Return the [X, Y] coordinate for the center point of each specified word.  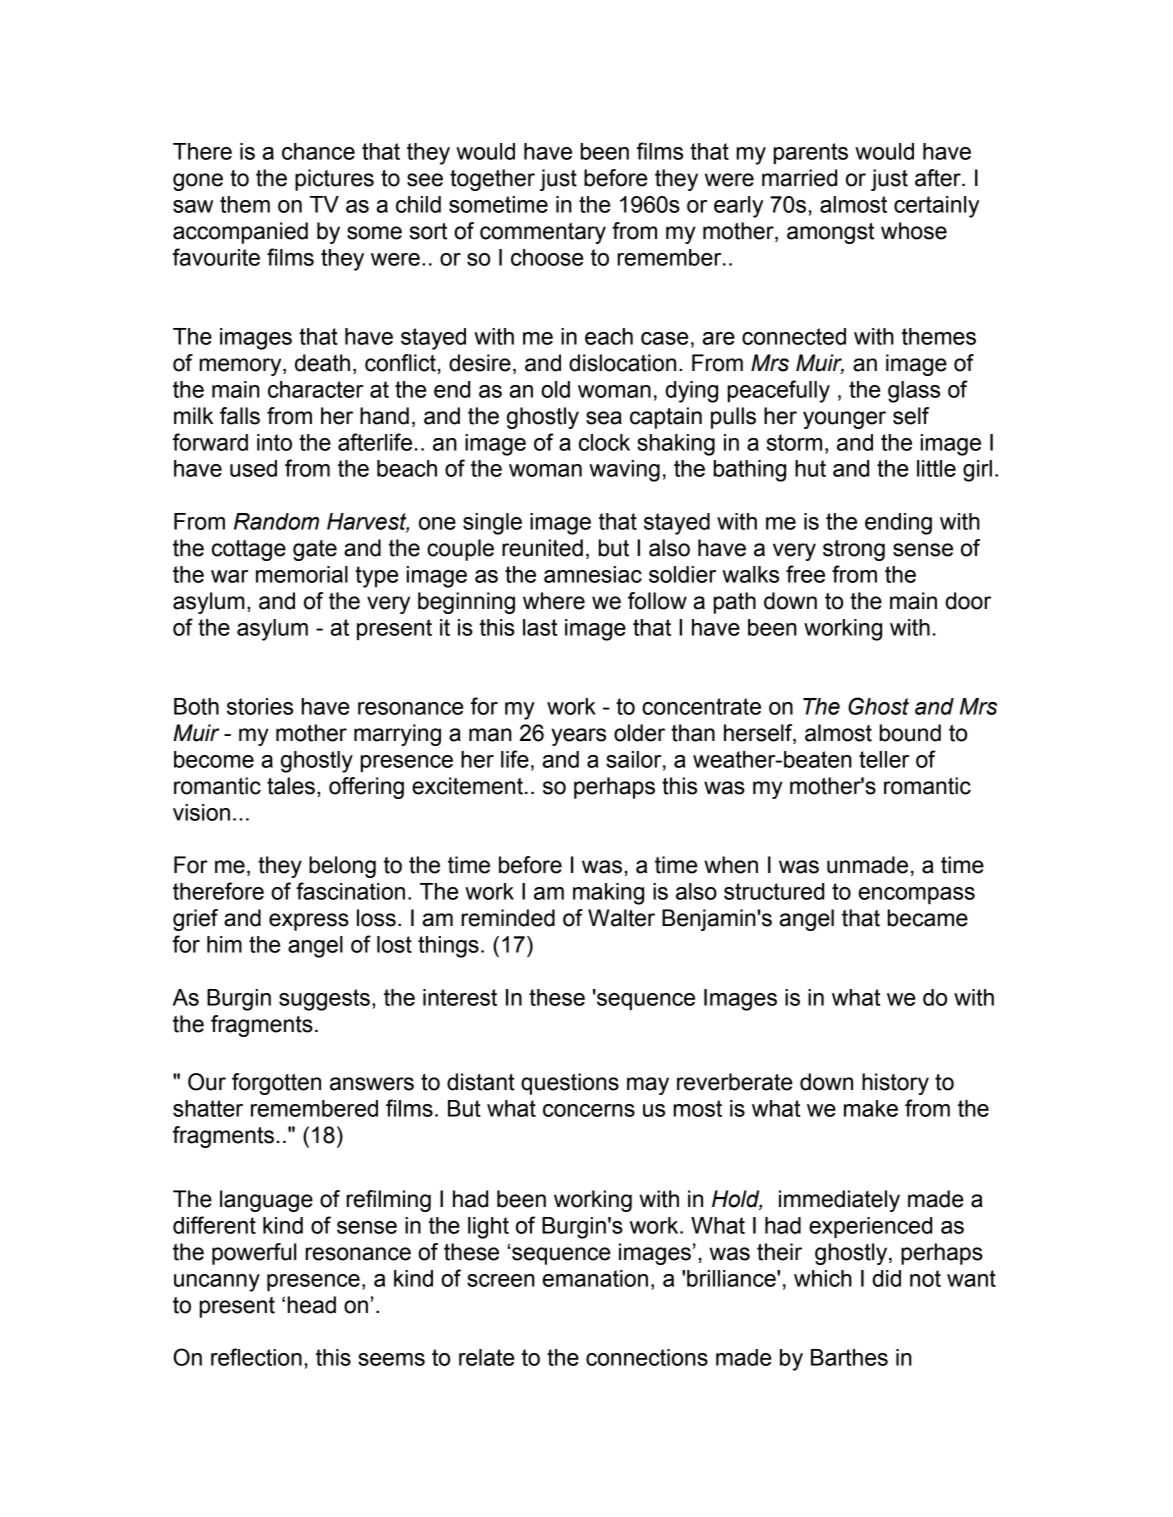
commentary [543, 233]
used [253, 468]
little [936, 468]
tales [291, 786]
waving [624, 471]
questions [570, 1084]
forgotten [276, 1084]
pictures [334, 180]
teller [884, 759]
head [312, 1305]
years [578, 737]
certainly [936, 207]
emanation [595, 1278]
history [895, 1084]
